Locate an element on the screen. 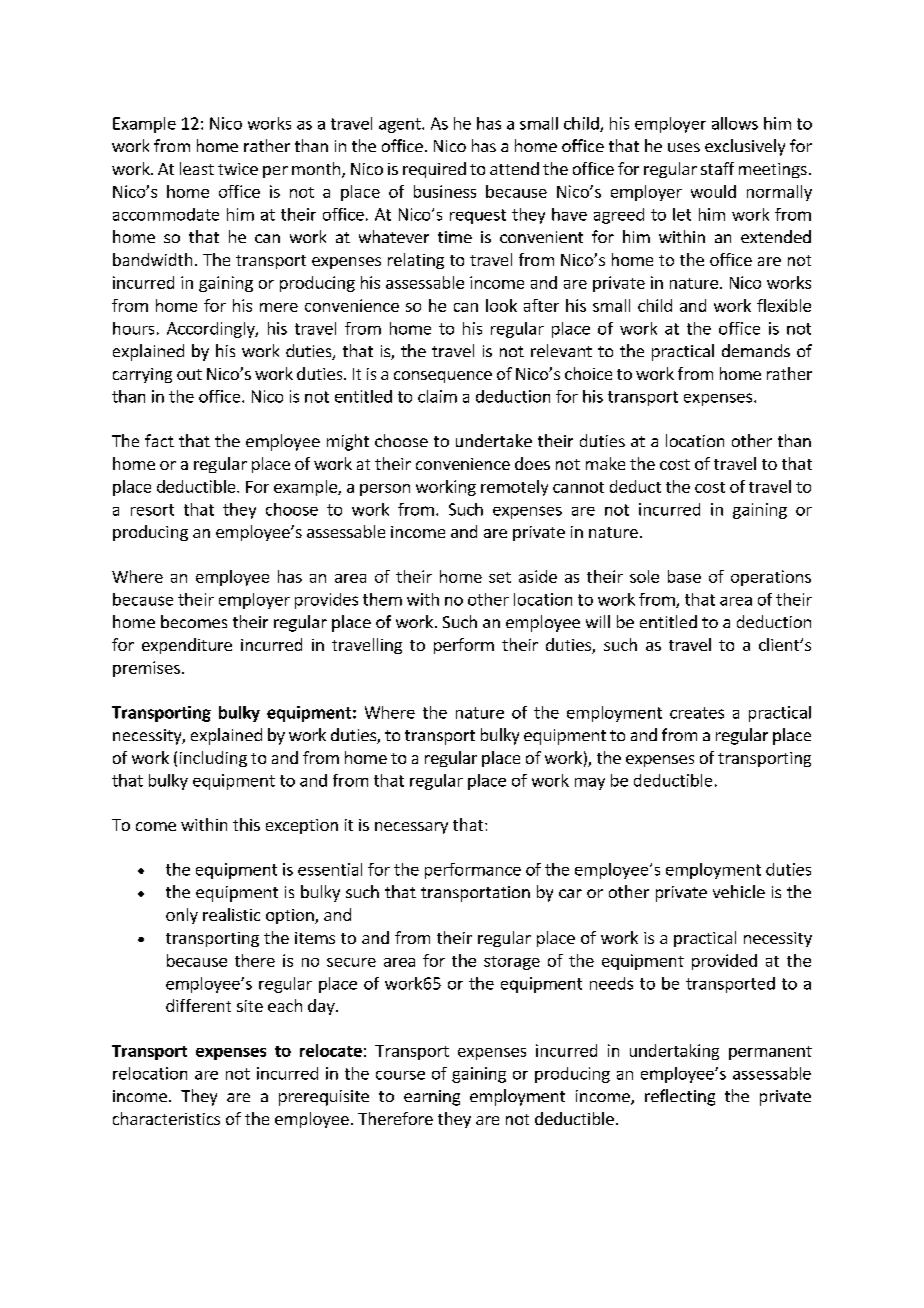 The height and width of the screenshot is (1308, 924). staff is located at coordinates (717, 168).
